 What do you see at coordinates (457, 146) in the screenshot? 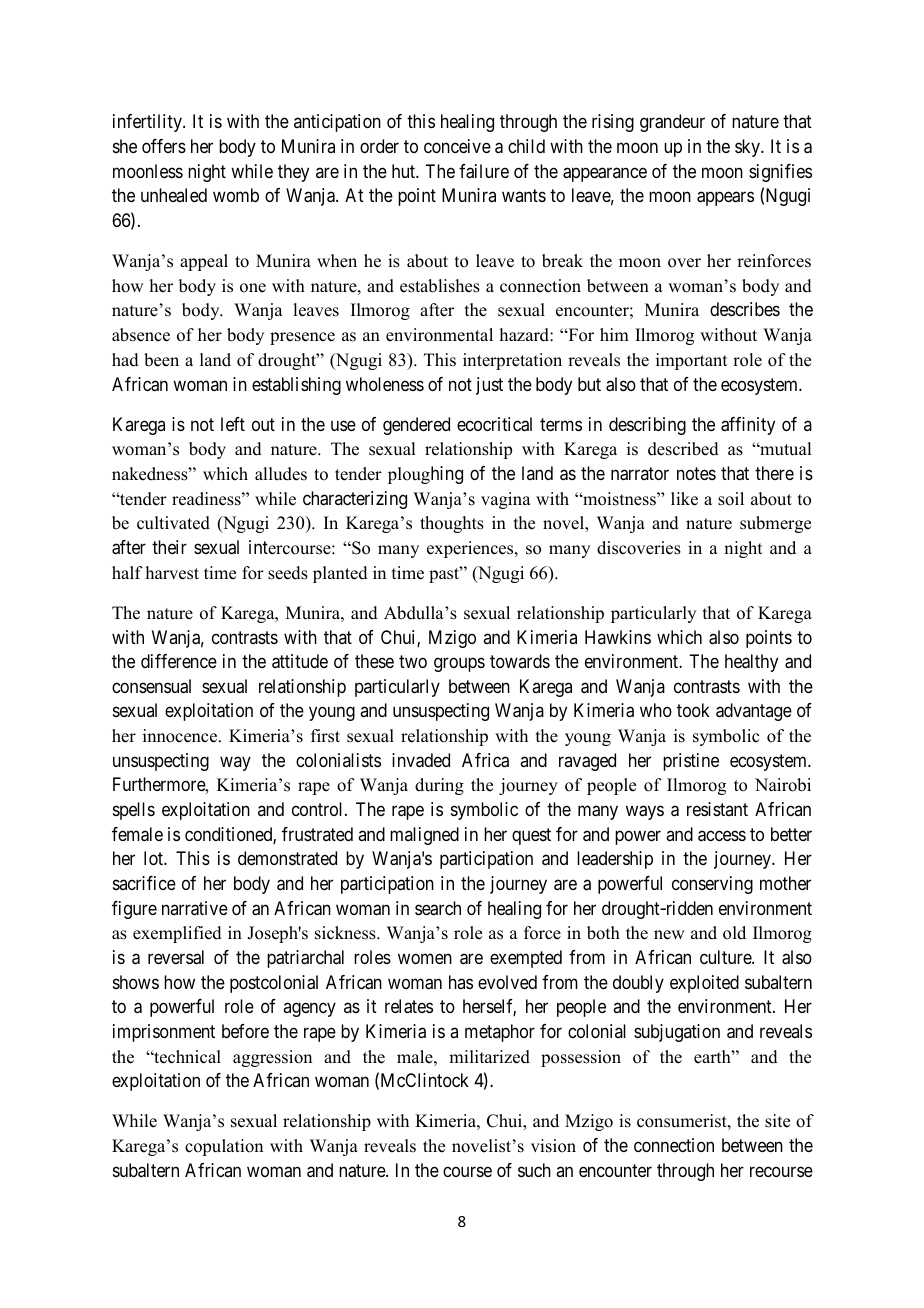
I see `conceive` at bounding box center [457, 146].
